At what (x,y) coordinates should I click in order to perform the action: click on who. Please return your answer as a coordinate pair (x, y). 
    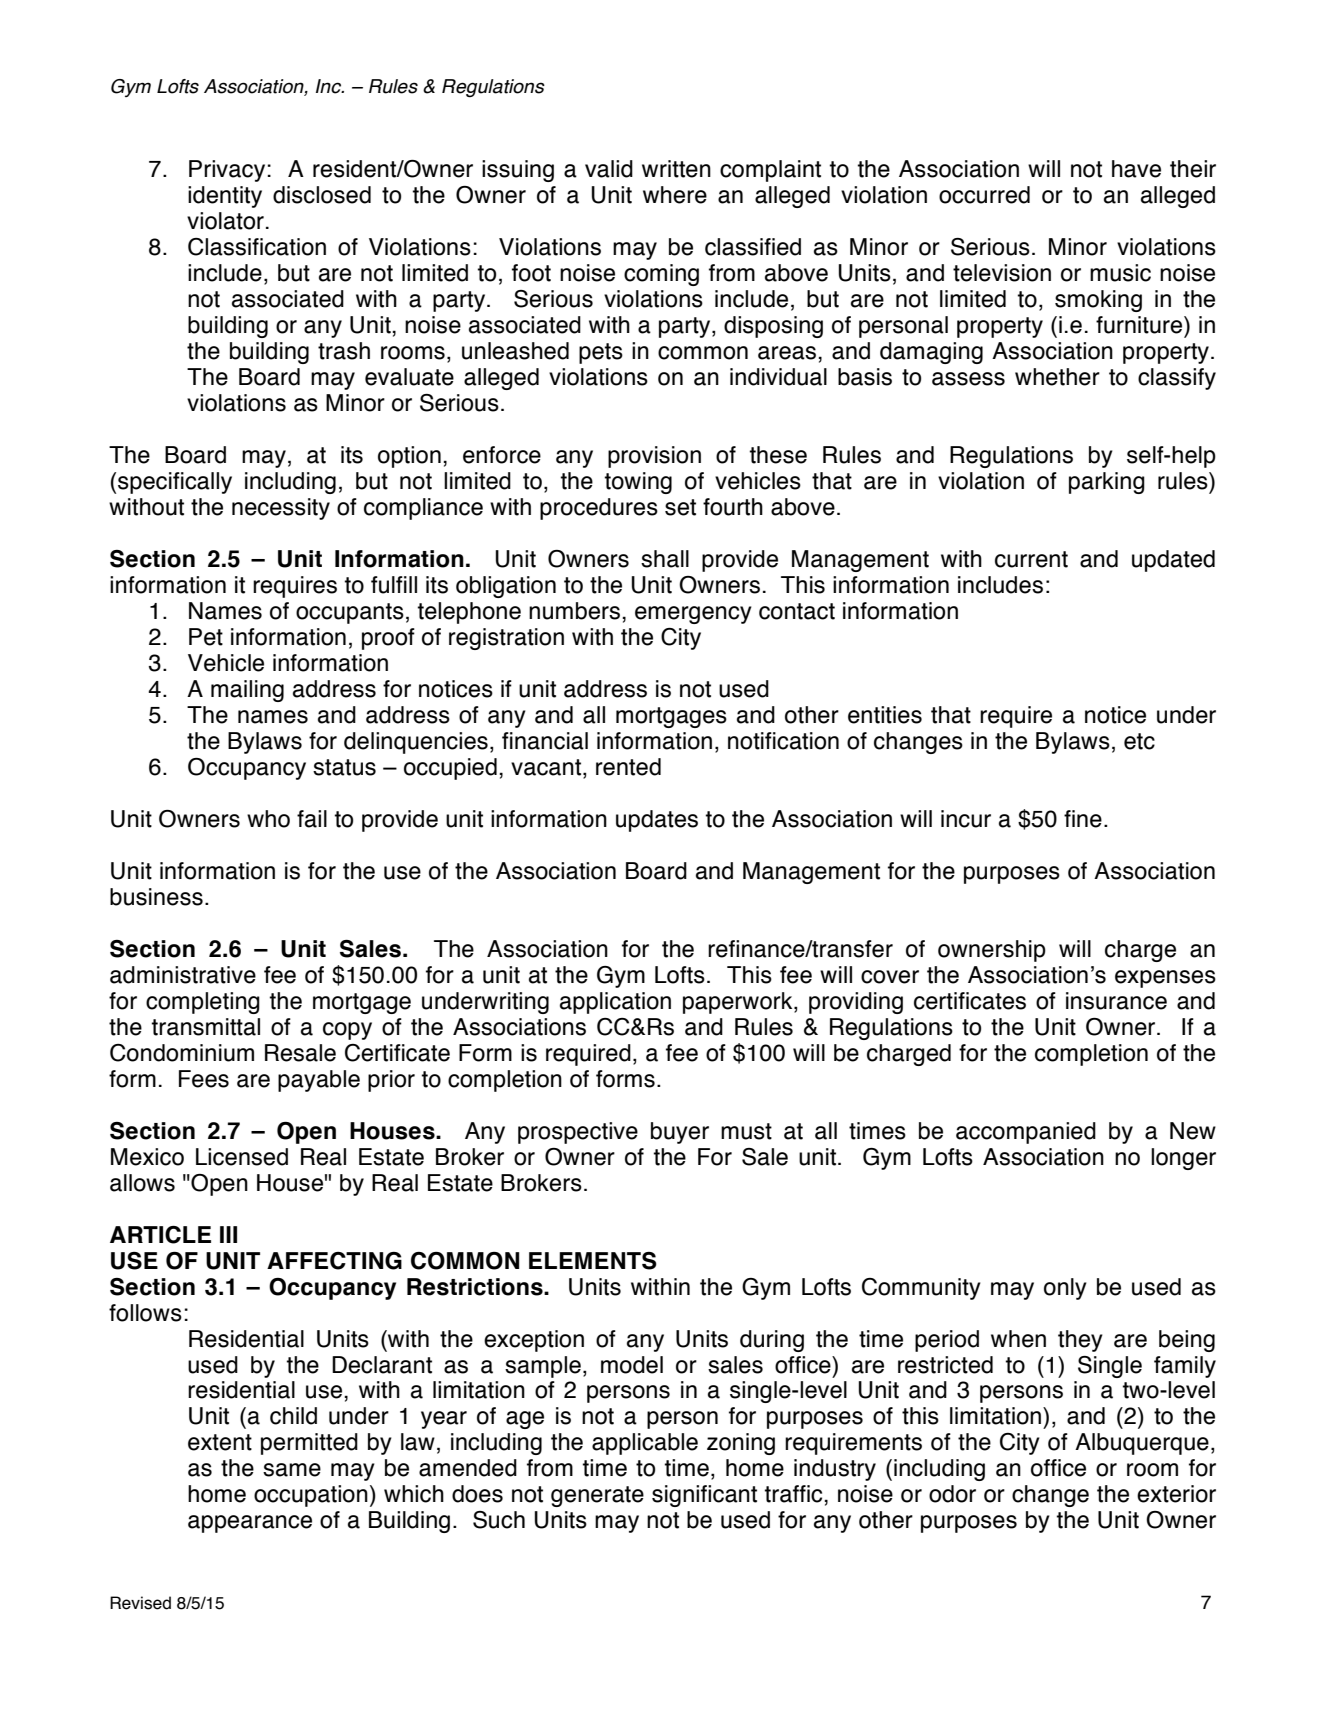
    Looking at the image, I should click on (268, 819).
